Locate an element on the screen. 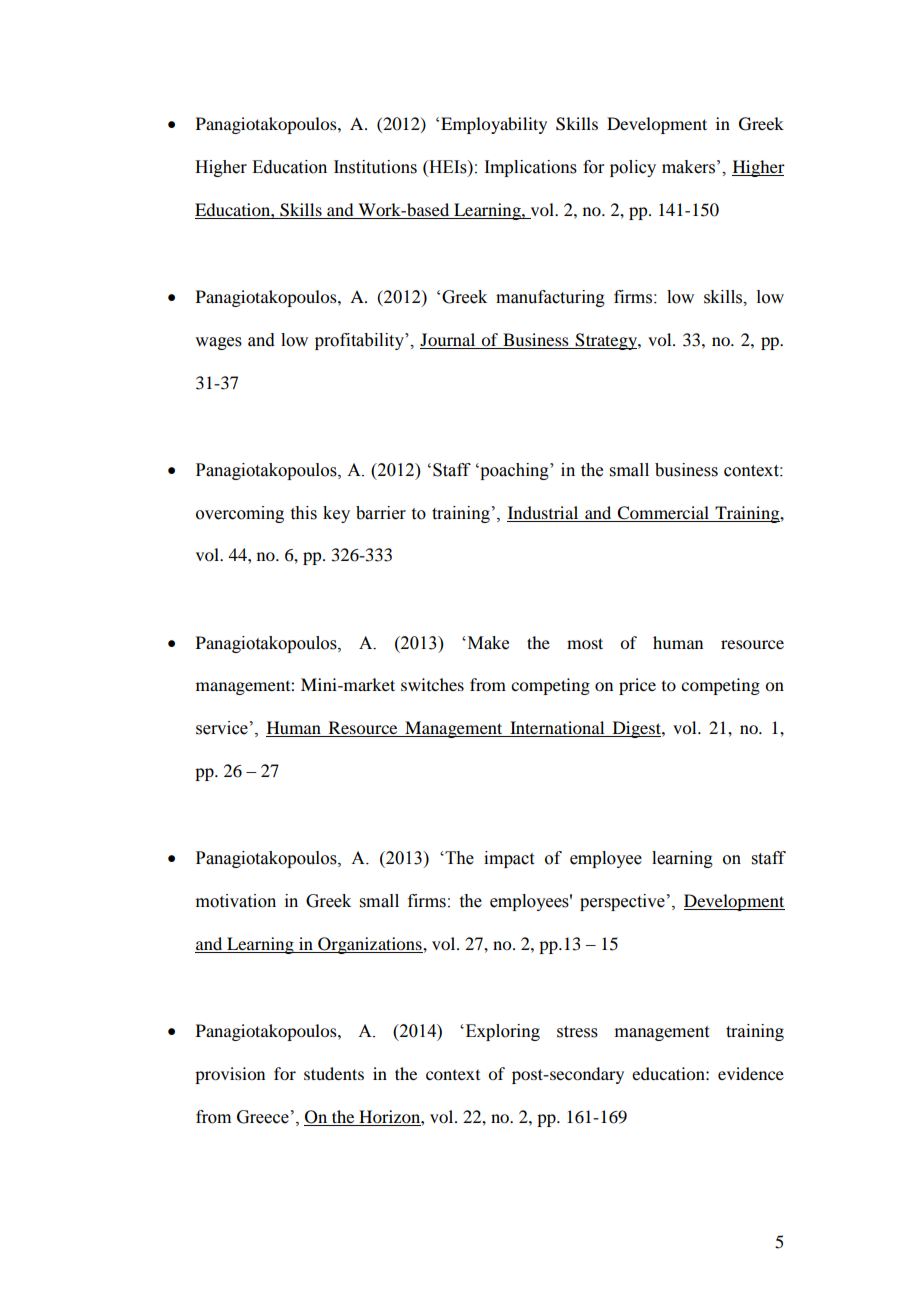 This screenshot has width=924, height=1308. Institutions is located at coordinates (375, 167).
